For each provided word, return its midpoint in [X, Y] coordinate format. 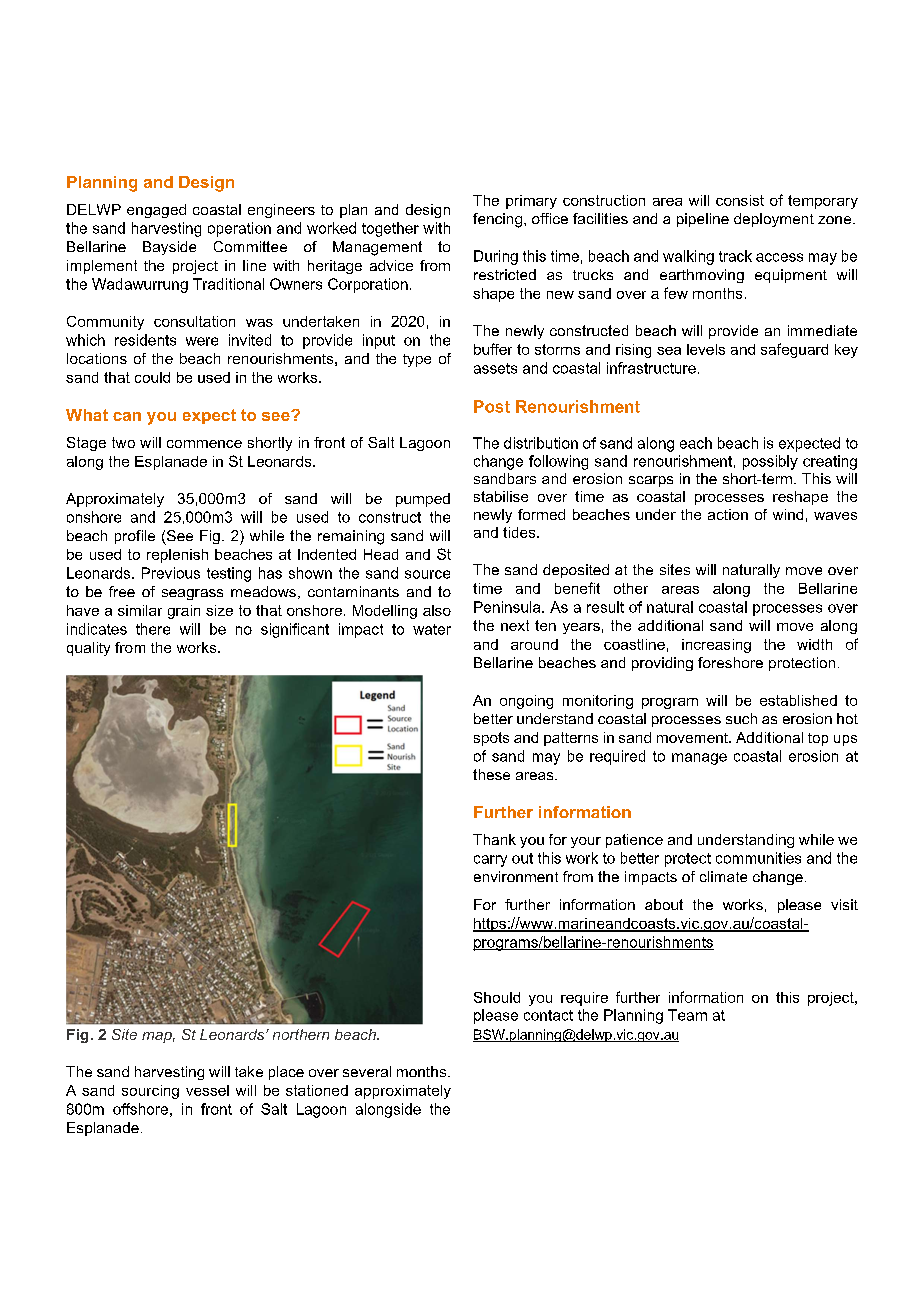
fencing [497, 220]
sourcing [150, 1092]
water [432, 629]
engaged [156, 211]
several [367, 1071]
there [153, 629]
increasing [716, 646]
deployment [774, 220]
